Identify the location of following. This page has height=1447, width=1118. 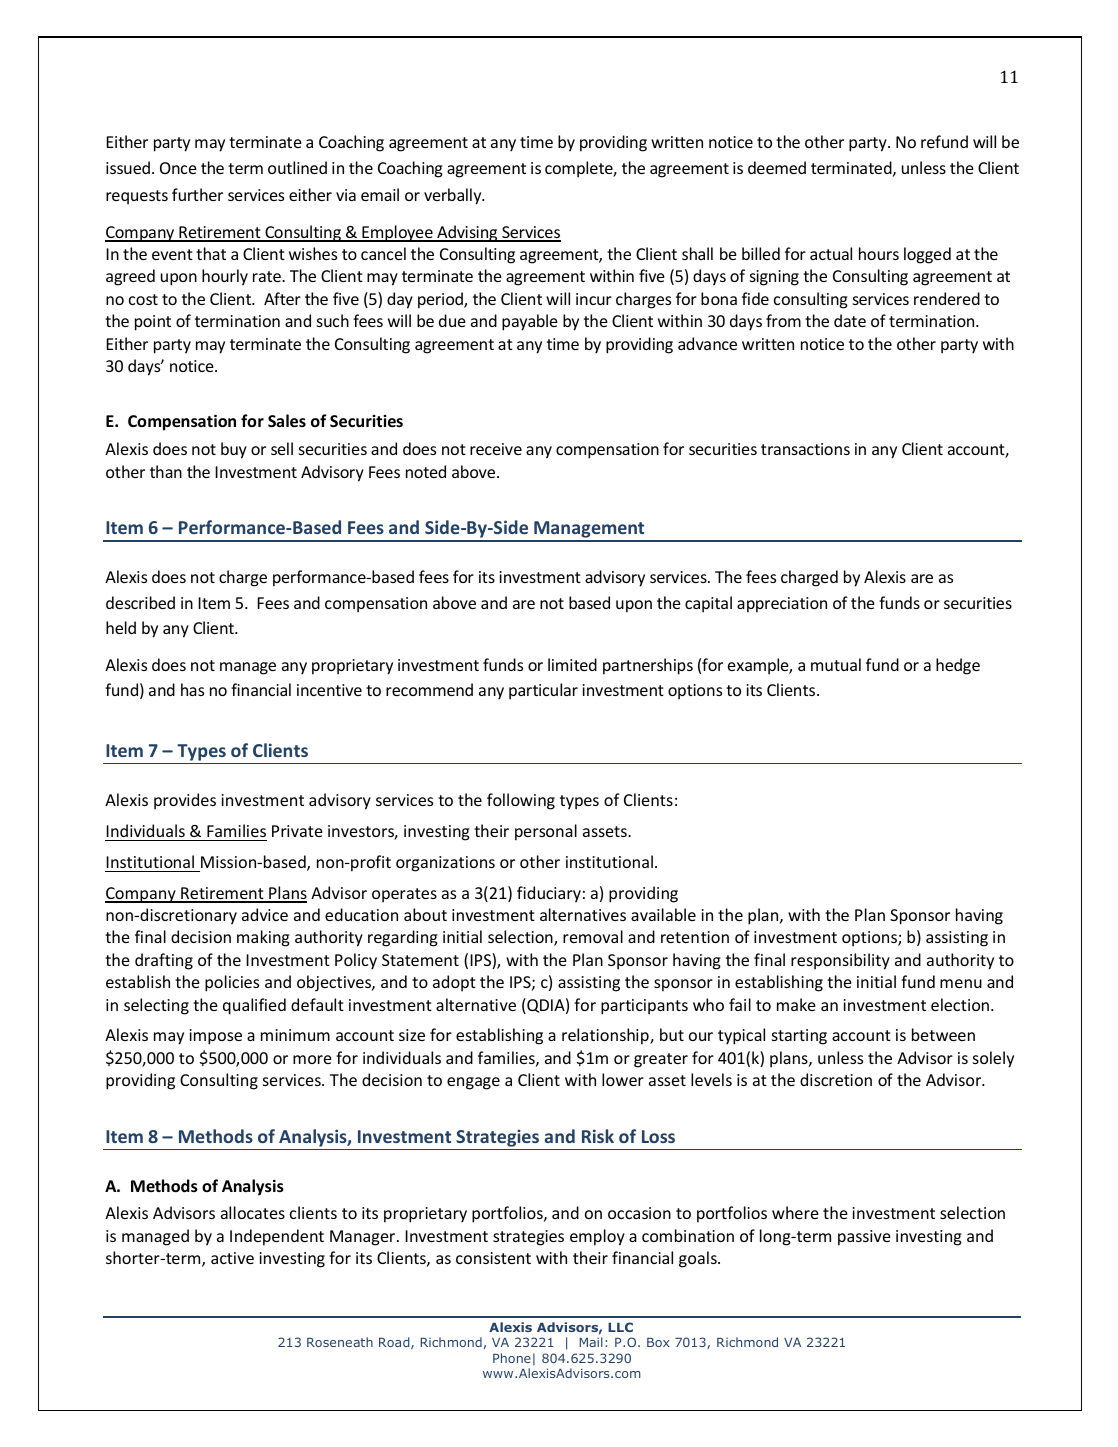
(521, 801).
